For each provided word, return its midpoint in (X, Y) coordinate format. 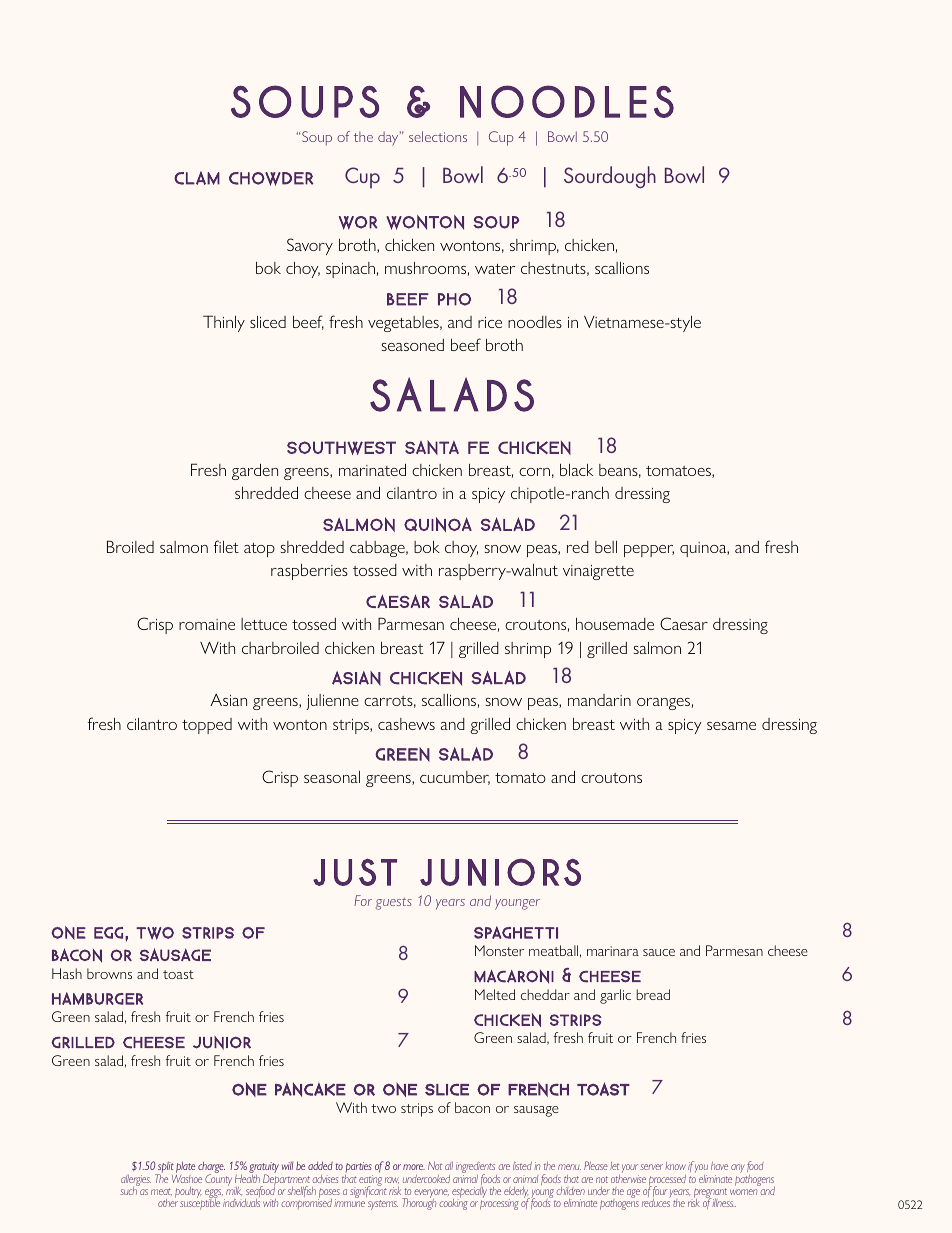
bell (606, 547)
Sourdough (610, 177)
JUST (355, 872)
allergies (136, 1181)
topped (207, 726)
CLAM (197, 178)
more (414, 1167)
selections (438, 136)
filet (226, 546)
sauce (659, 952)
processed (667, 1181)
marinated (372, 470)
